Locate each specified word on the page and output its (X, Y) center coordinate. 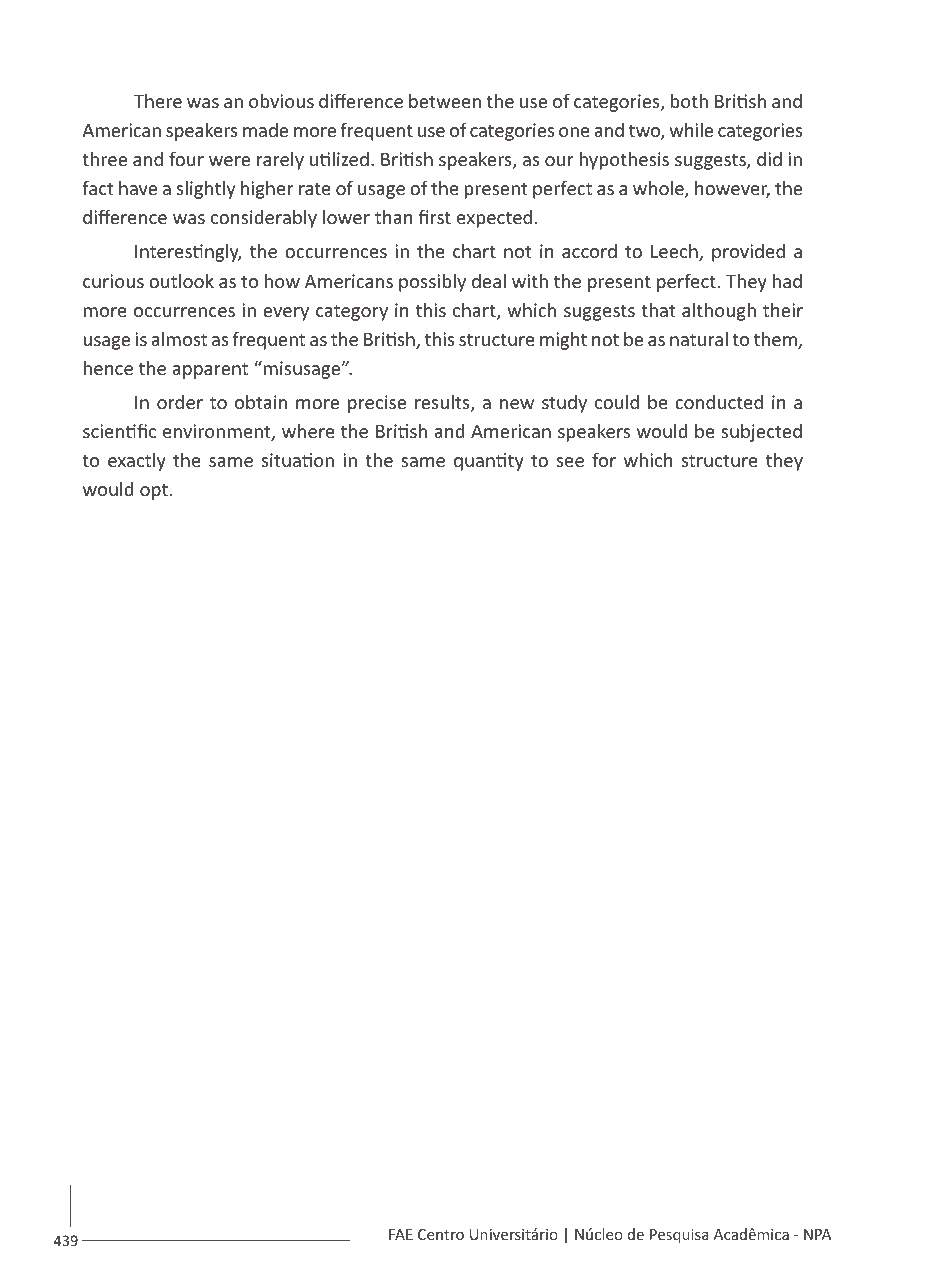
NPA (817, 1234)
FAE (401, 1234)
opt (154, 492)
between (445, 101)
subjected (761, 433)
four (186, 158)
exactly (137, 462)
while (691, 130)
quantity (489, 462)
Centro (441, 1234)
